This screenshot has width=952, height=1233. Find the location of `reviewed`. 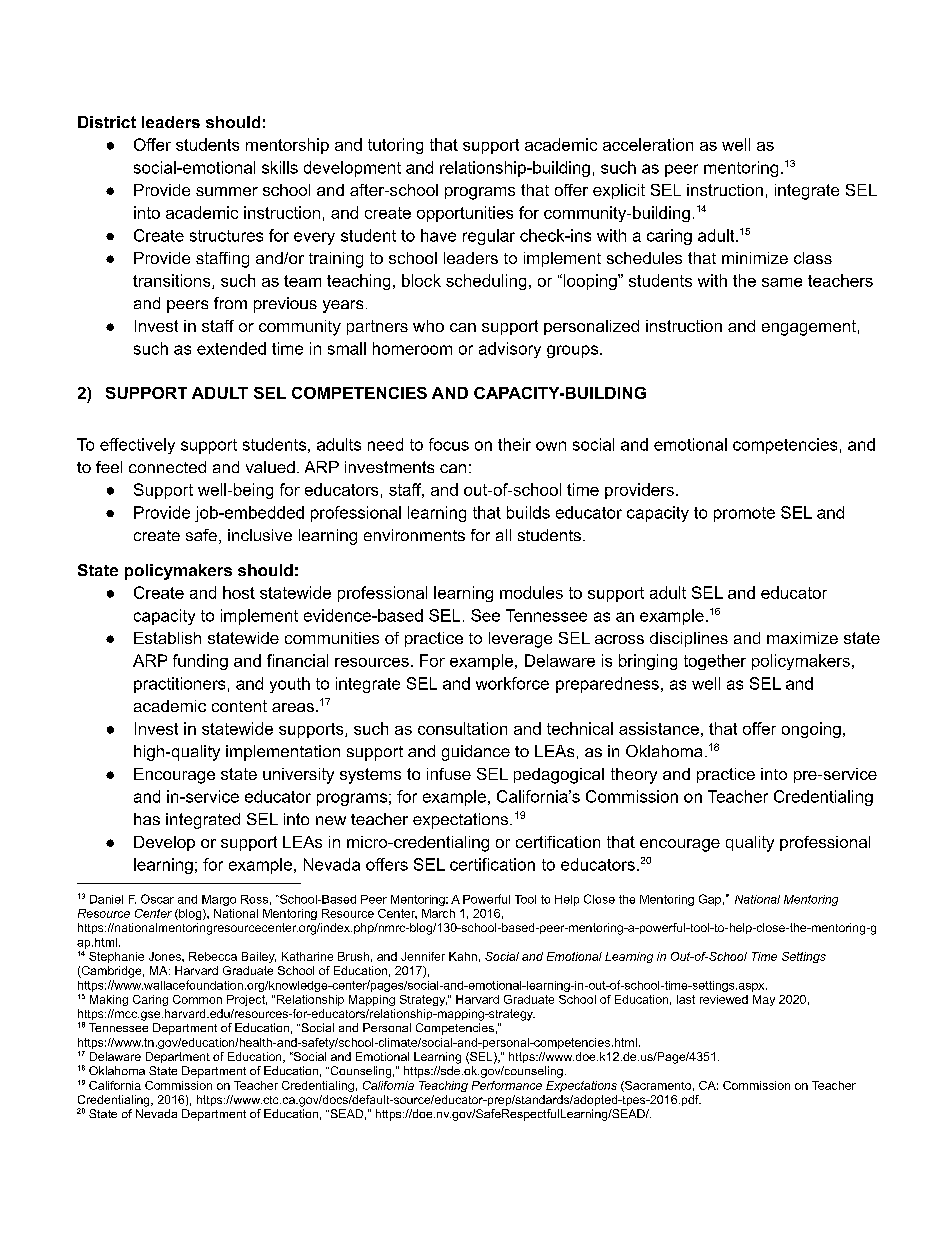

reviewed is located at coordinates (724, 999).
